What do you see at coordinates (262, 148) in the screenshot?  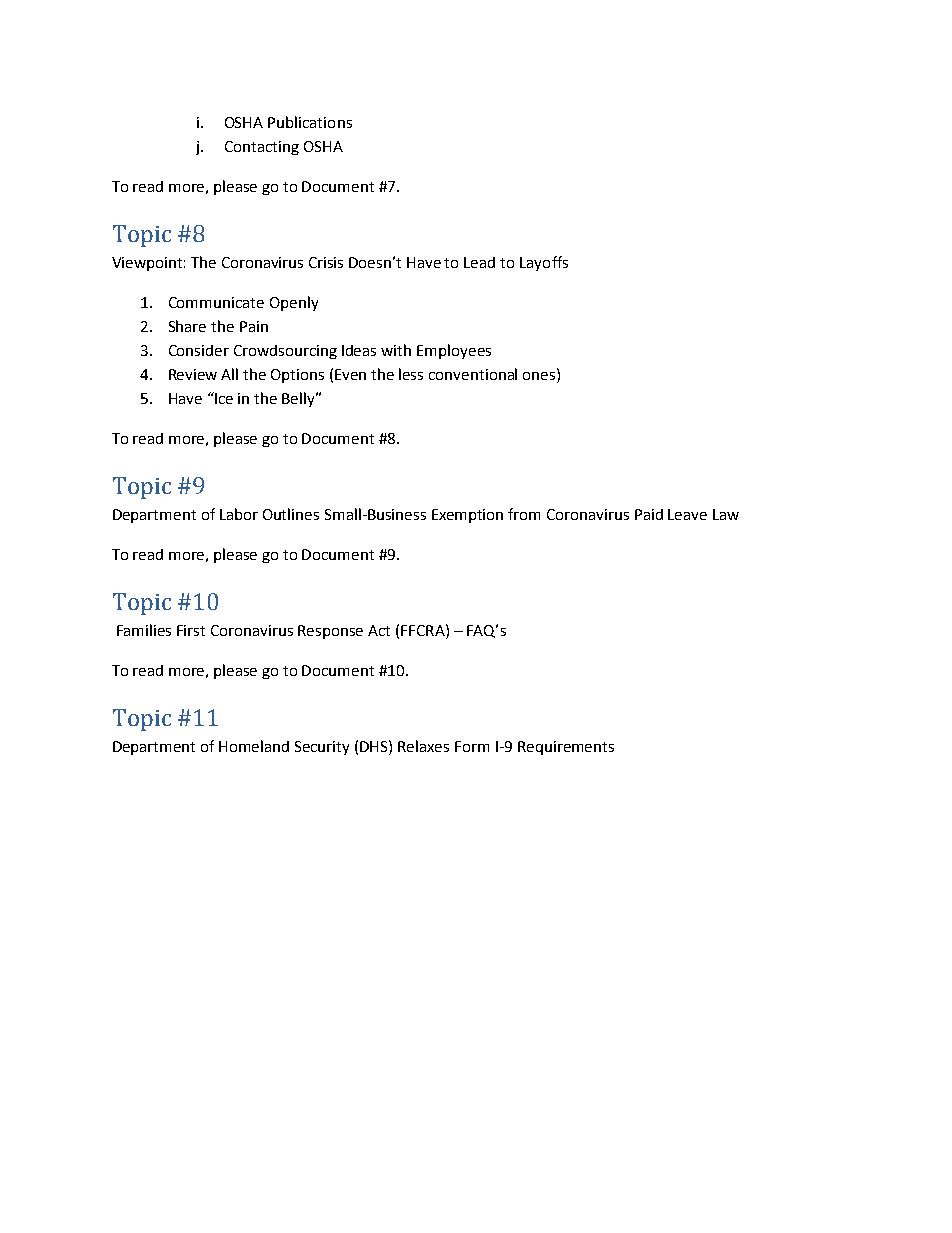 I see `Contacting` at bounding box center [262, 148].
